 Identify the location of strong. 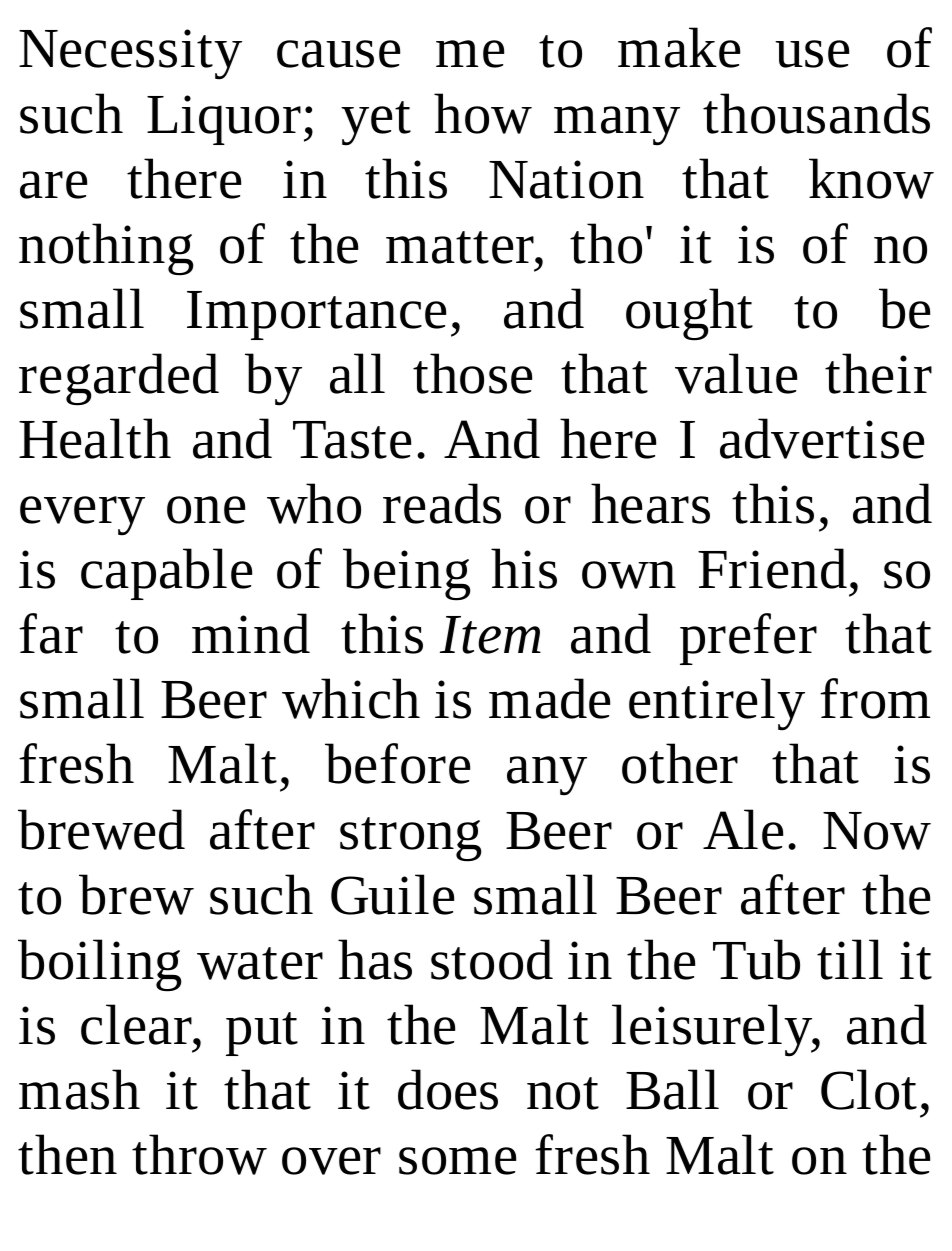
(411, 839).
